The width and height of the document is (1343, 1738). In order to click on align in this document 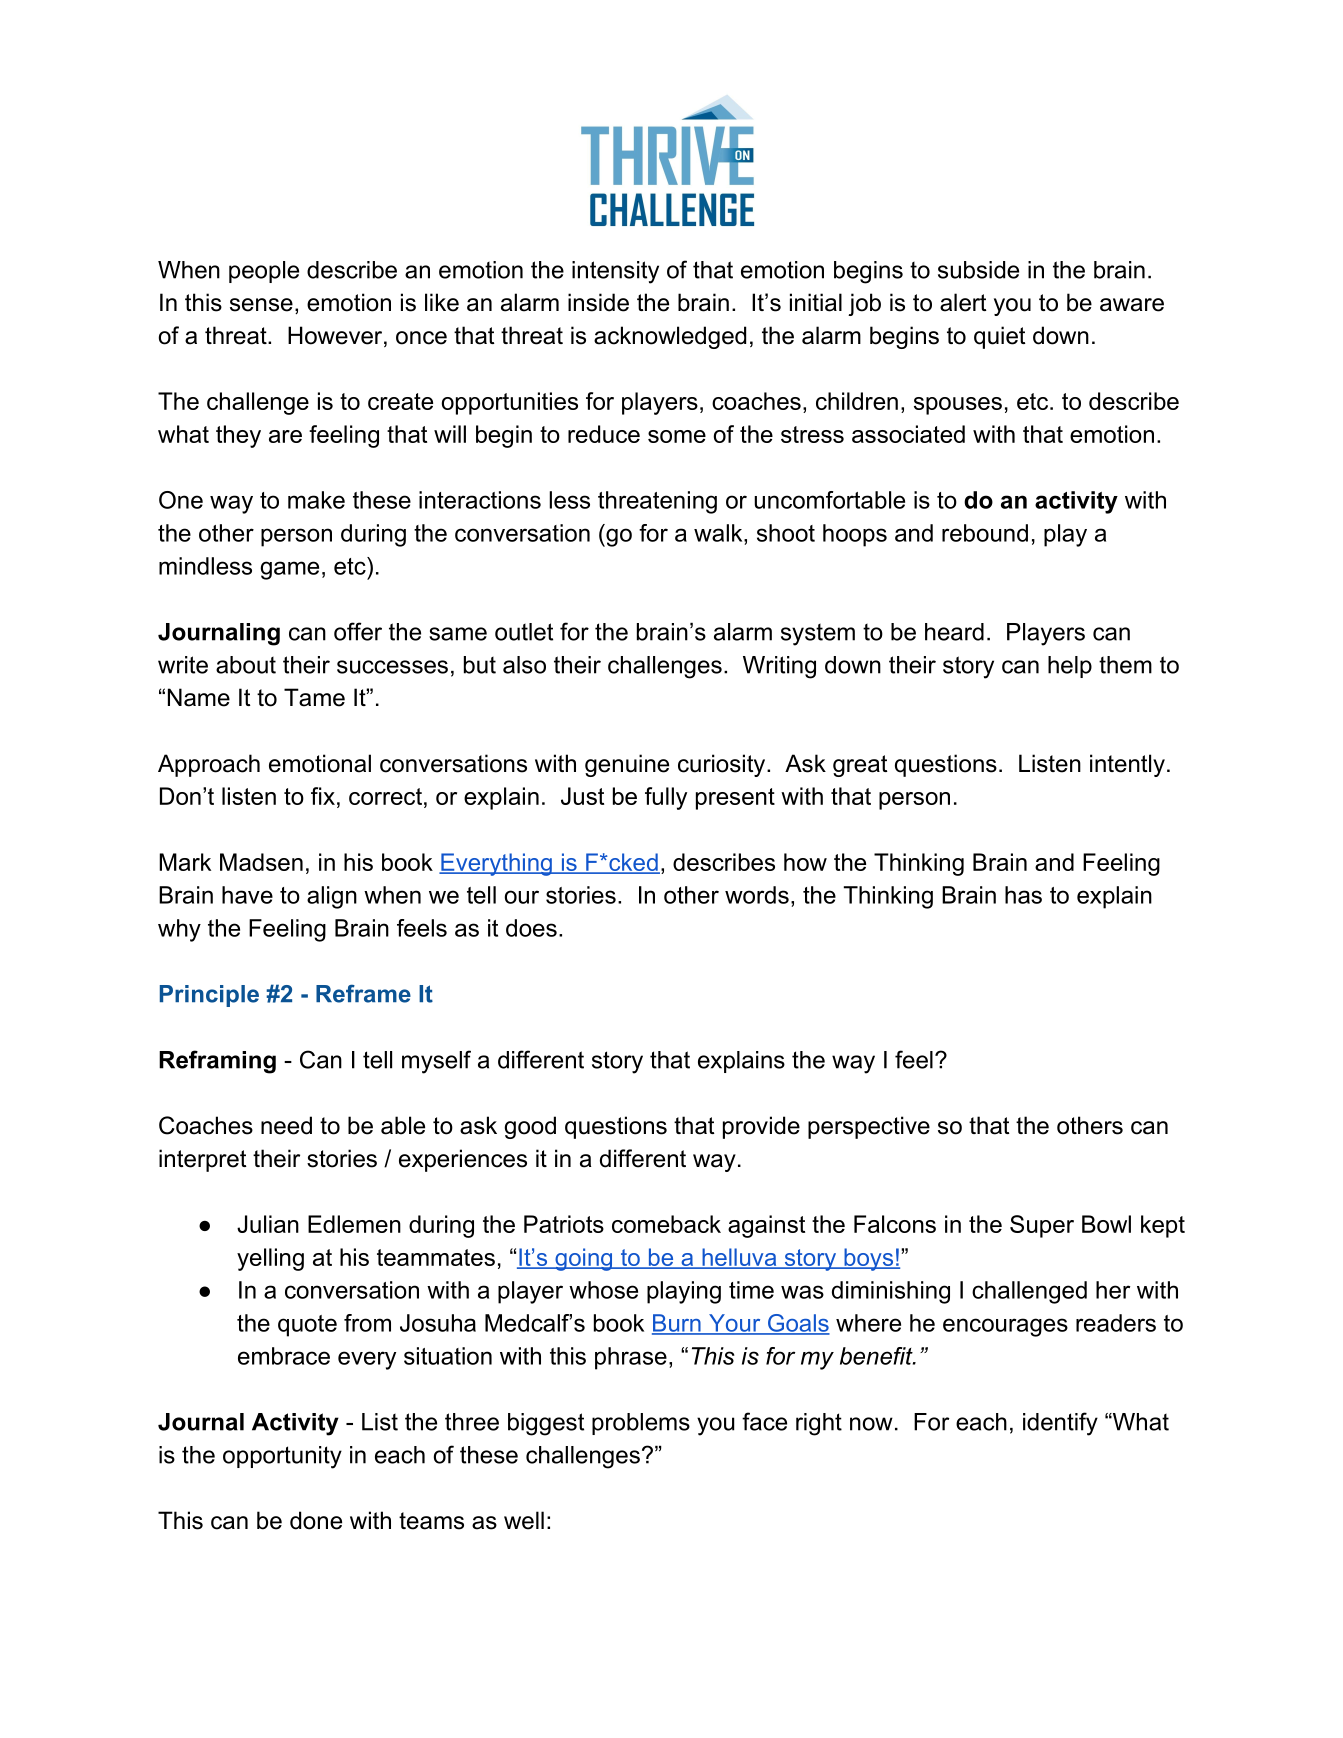, I will do `click(332, 897)`.
